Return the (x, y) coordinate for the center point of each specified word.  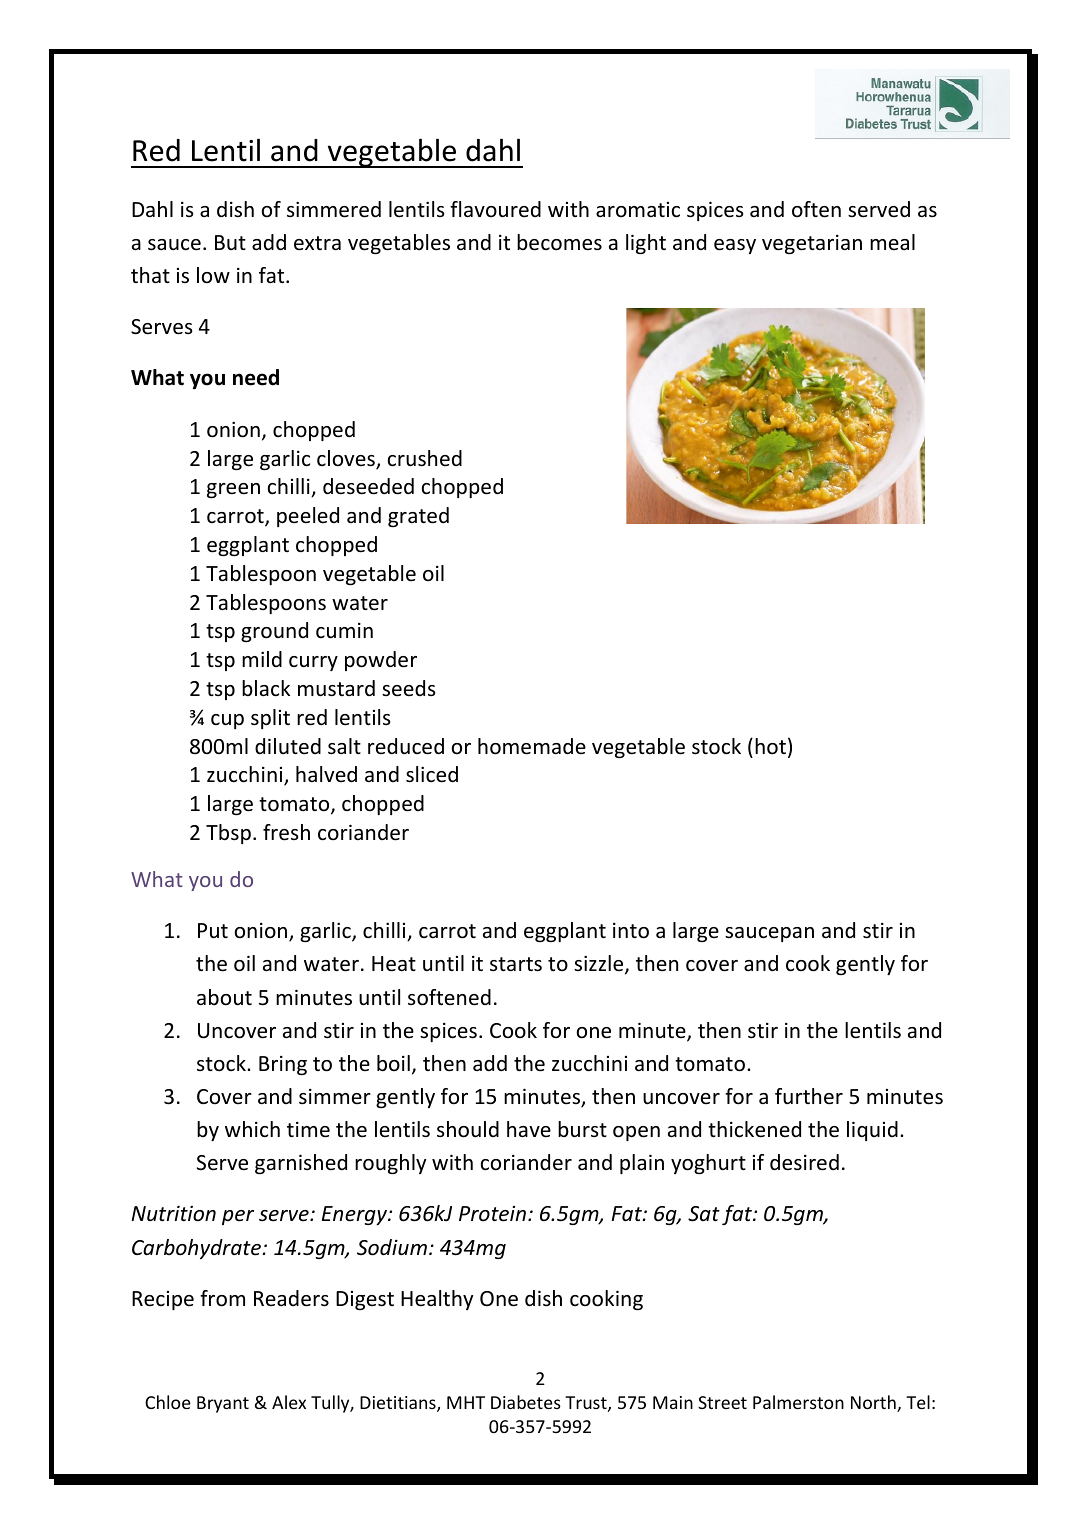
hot (770, 746)
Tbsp (228, 834)
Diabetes (526, 1402)
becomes (559, 242)
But (230, 242)
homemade (532, 746)
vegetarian (812, 244)
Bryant (223, 1404)
